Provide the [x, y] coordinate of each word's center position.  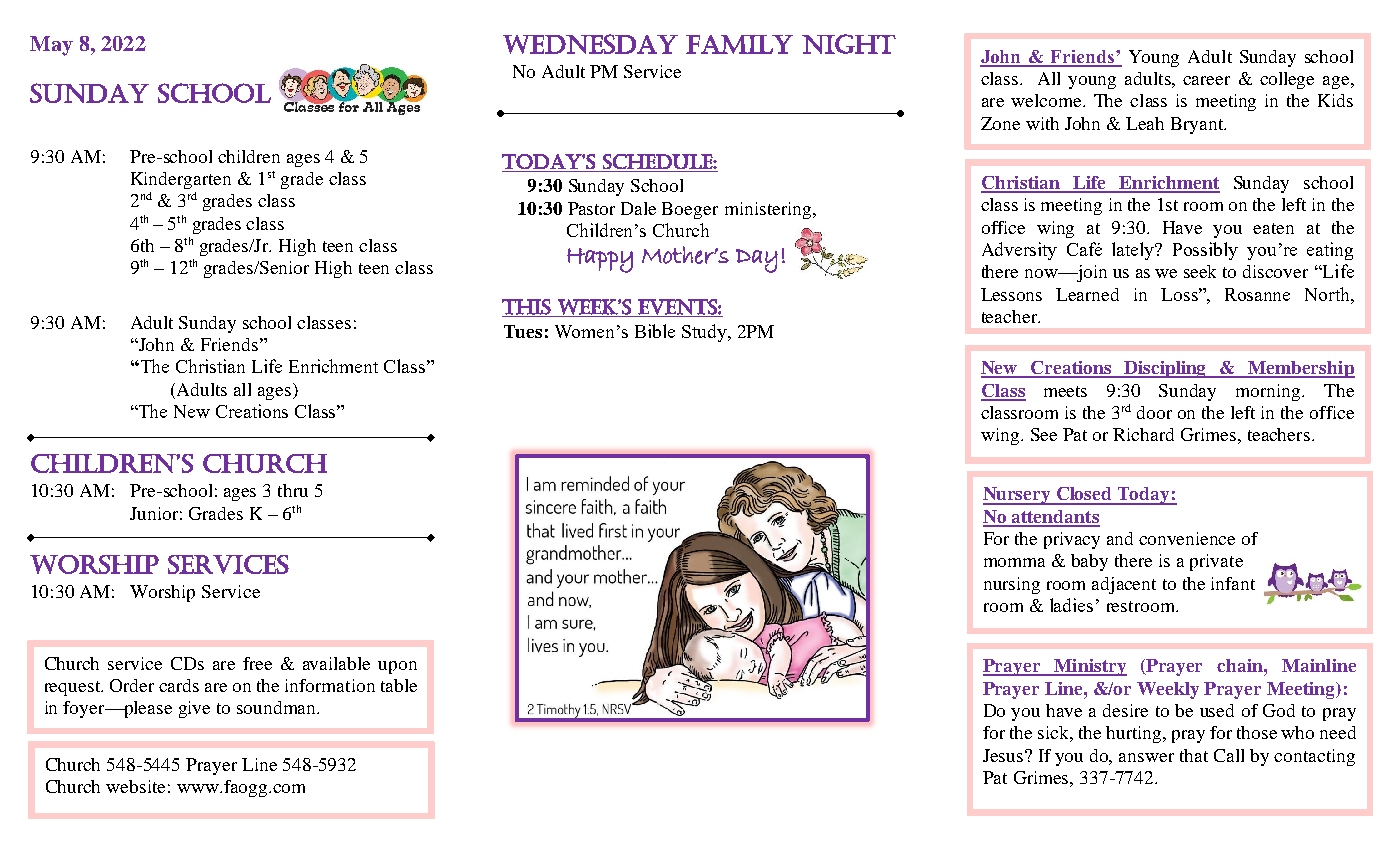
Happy [600, 260]
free [257, 663]
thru [293, 490]
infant [1233, 583]
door [1154, 412]
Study [705, 333]
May [51, 46]
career [1206, 80]
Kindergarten [181, 180]
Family [739, 44]
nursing [1012, 585]
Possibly [1205, 251]
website [135, 786]
